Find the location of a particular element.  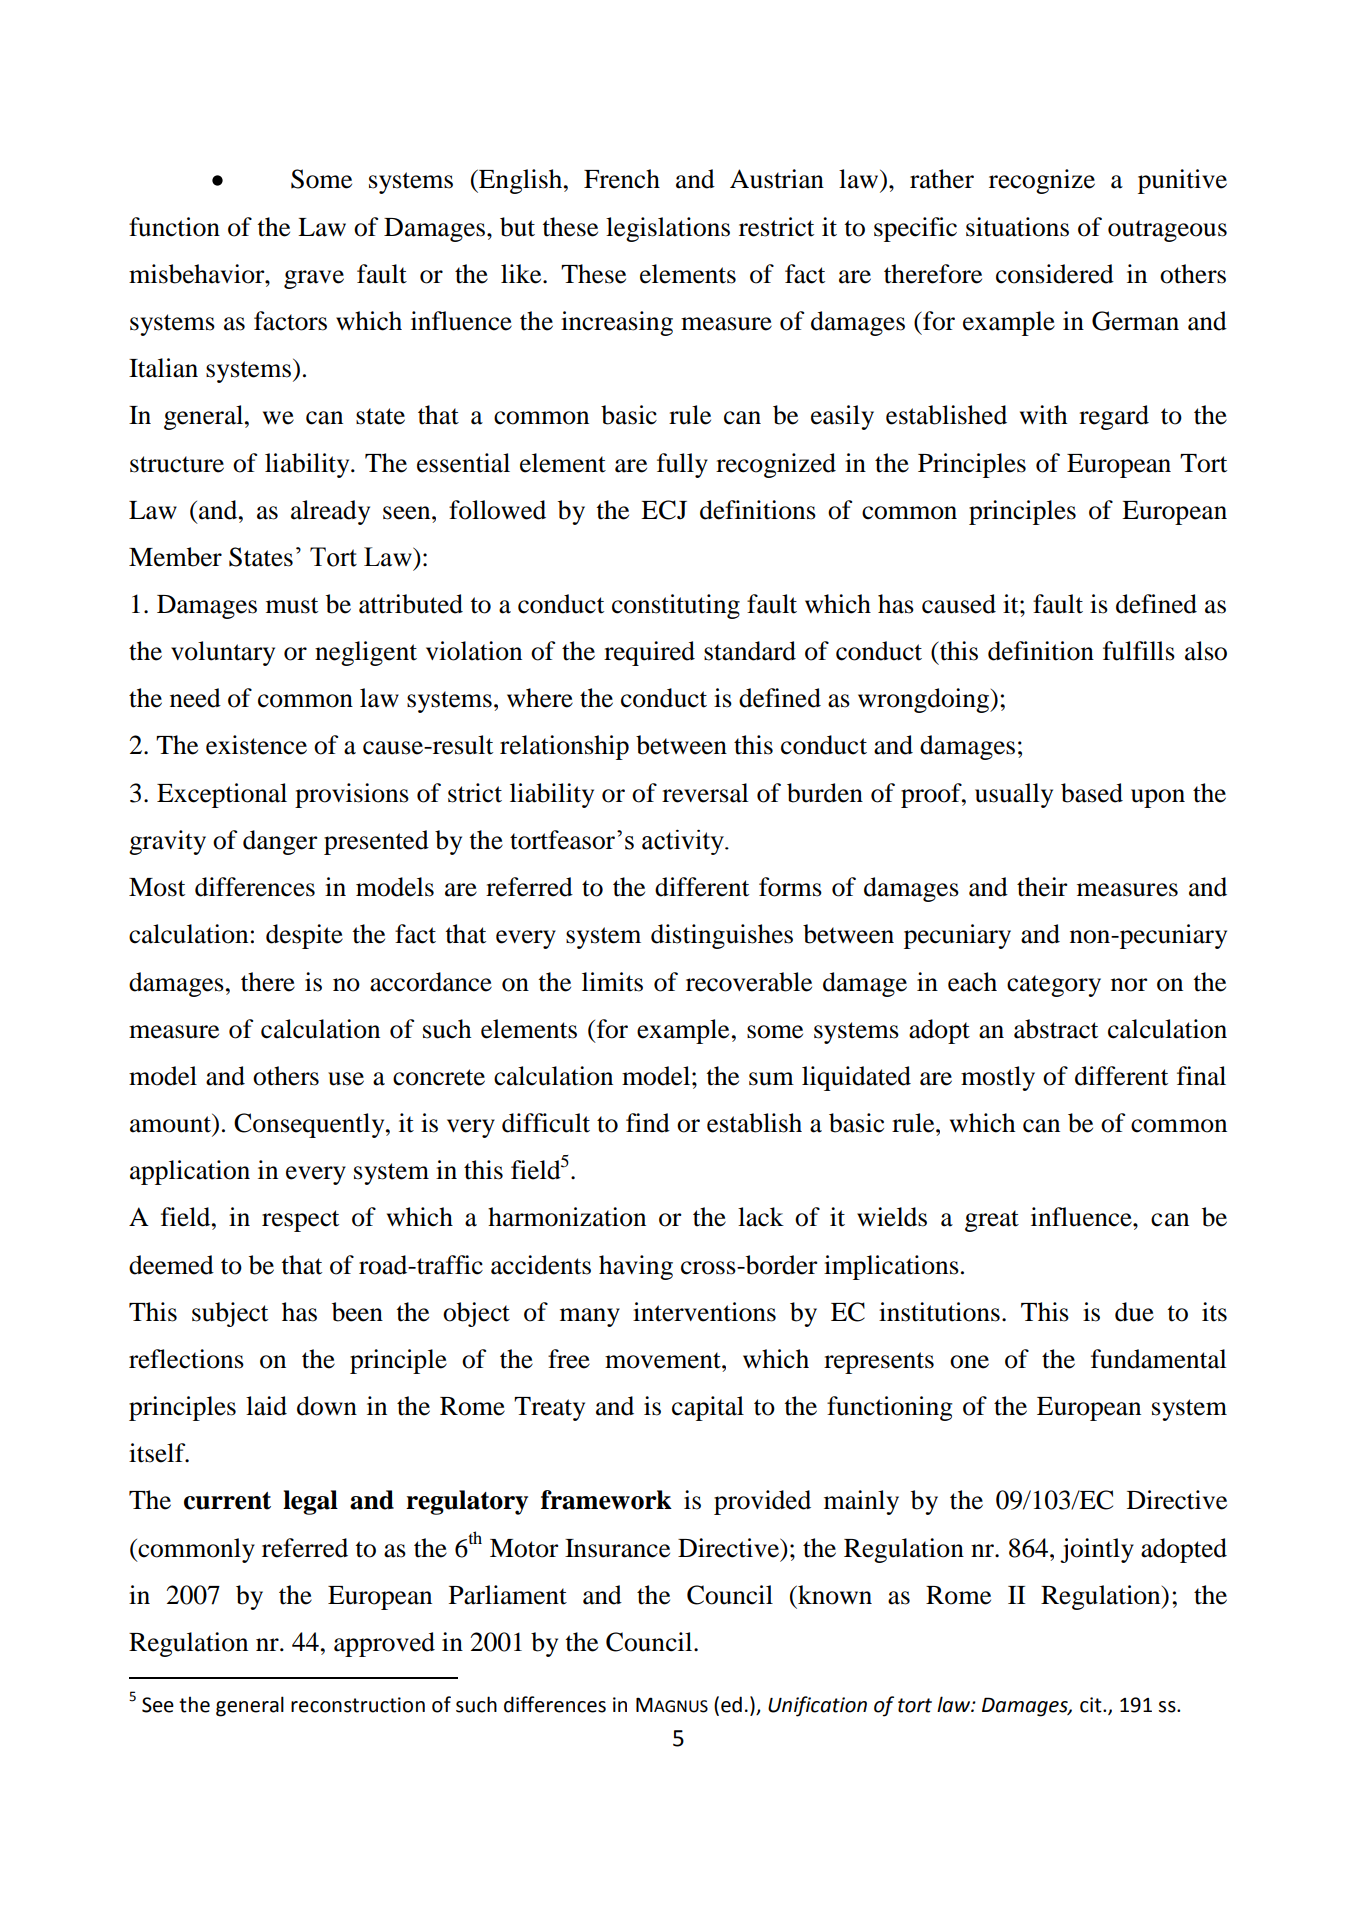

category is located at coordinates (1054, 986).
